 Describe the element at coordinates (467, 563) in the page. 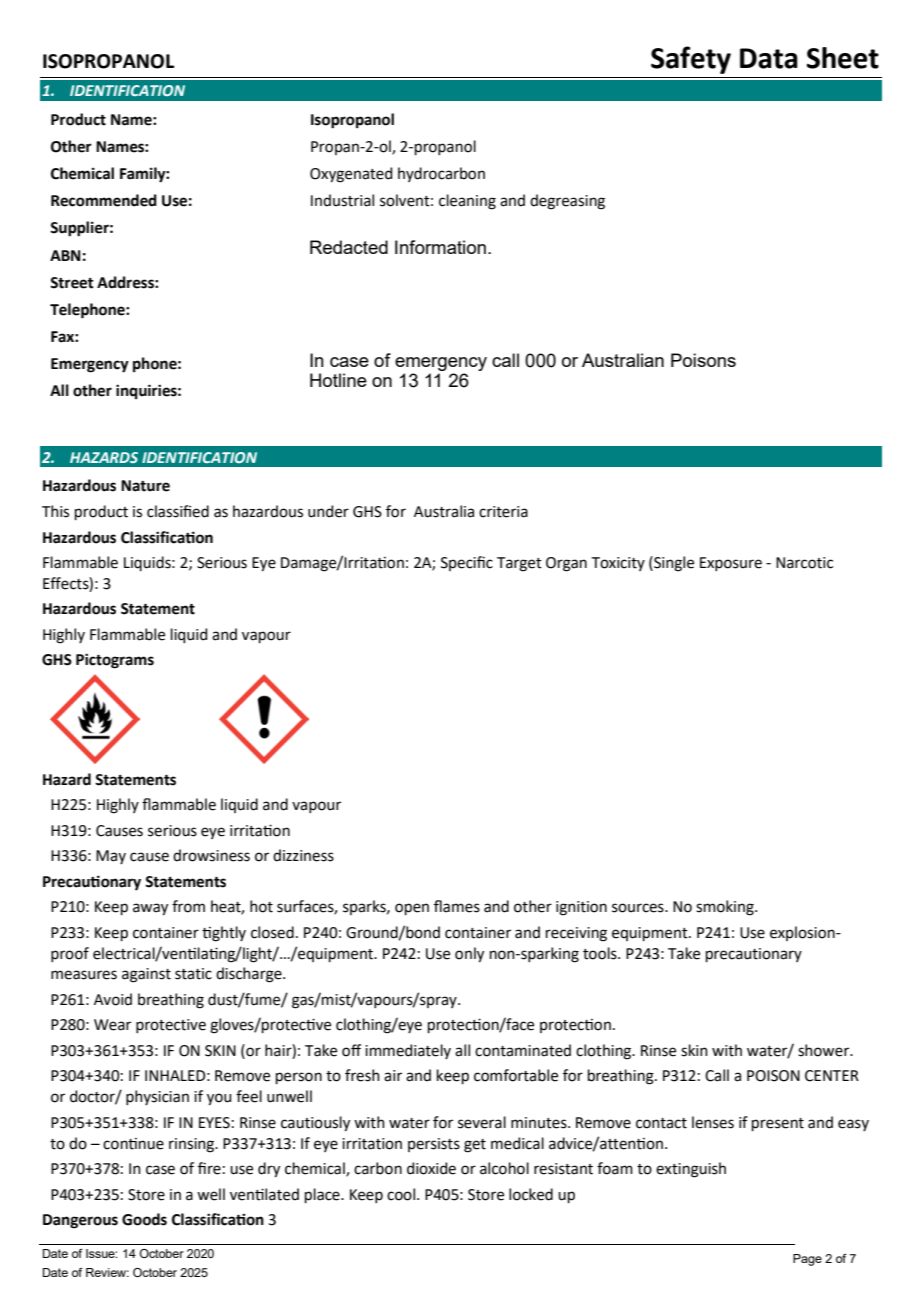

I see `Specific` at that location.
